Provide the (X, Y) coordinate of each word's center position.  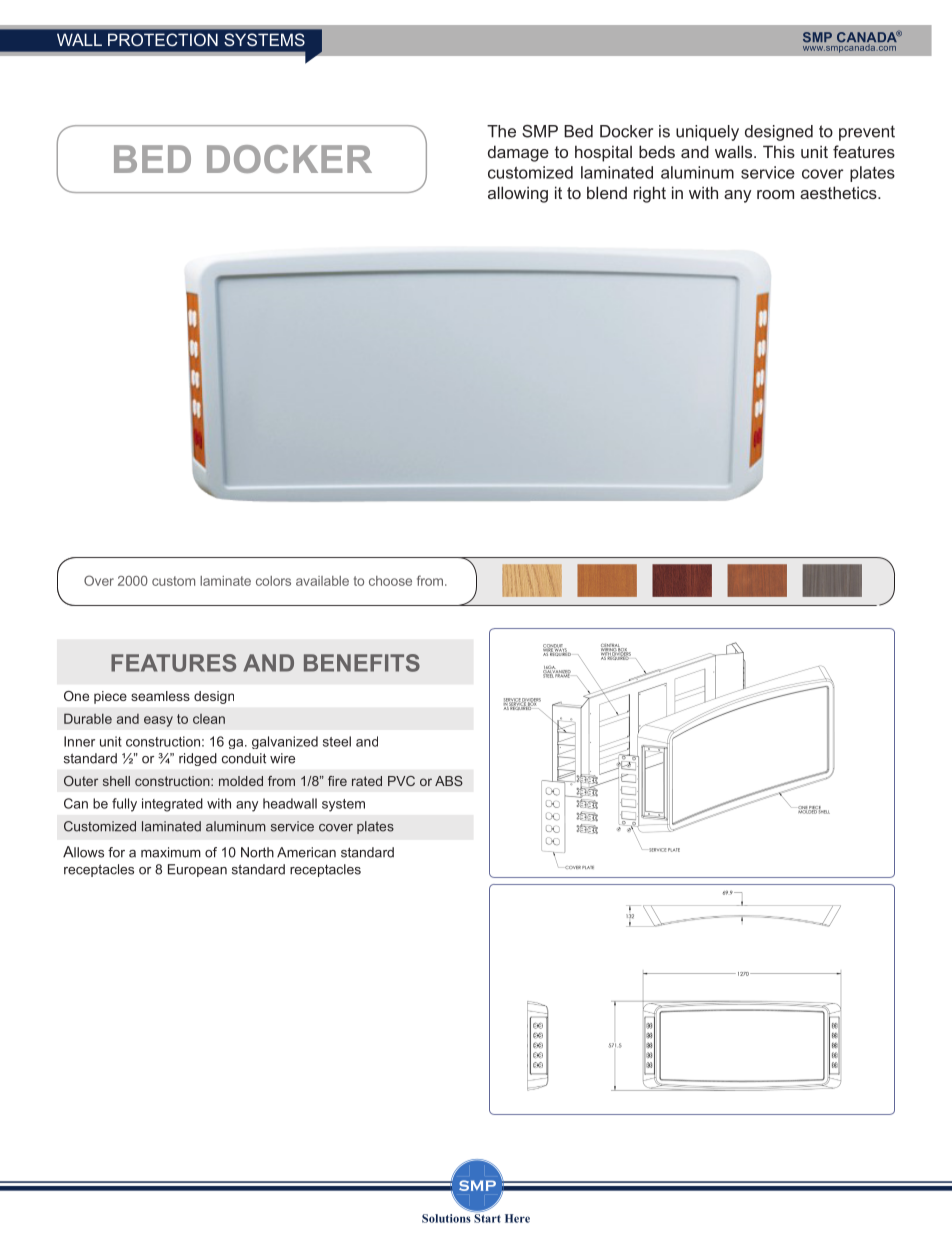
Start (487, 1217)
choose (390, 581)
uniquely (707, 133)
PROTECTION (163, 39)
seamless (160, 696)
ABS (449, 781)
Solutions (446, 1218)
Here (517, 1218)
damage (518, 153)
